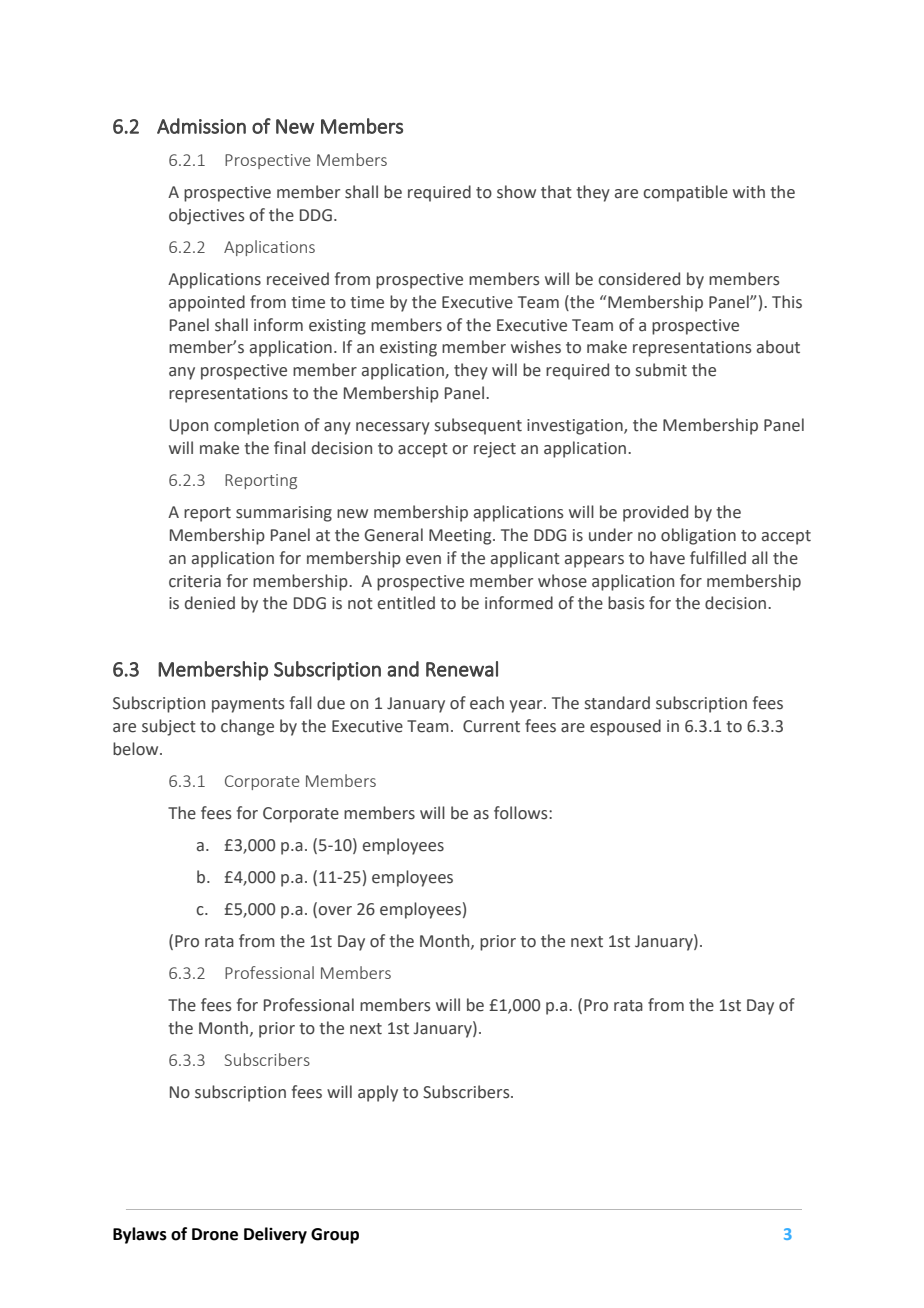 The height and width of the screenshot is (1308, 924). I want to click on Drone, so click(215, 1234).
